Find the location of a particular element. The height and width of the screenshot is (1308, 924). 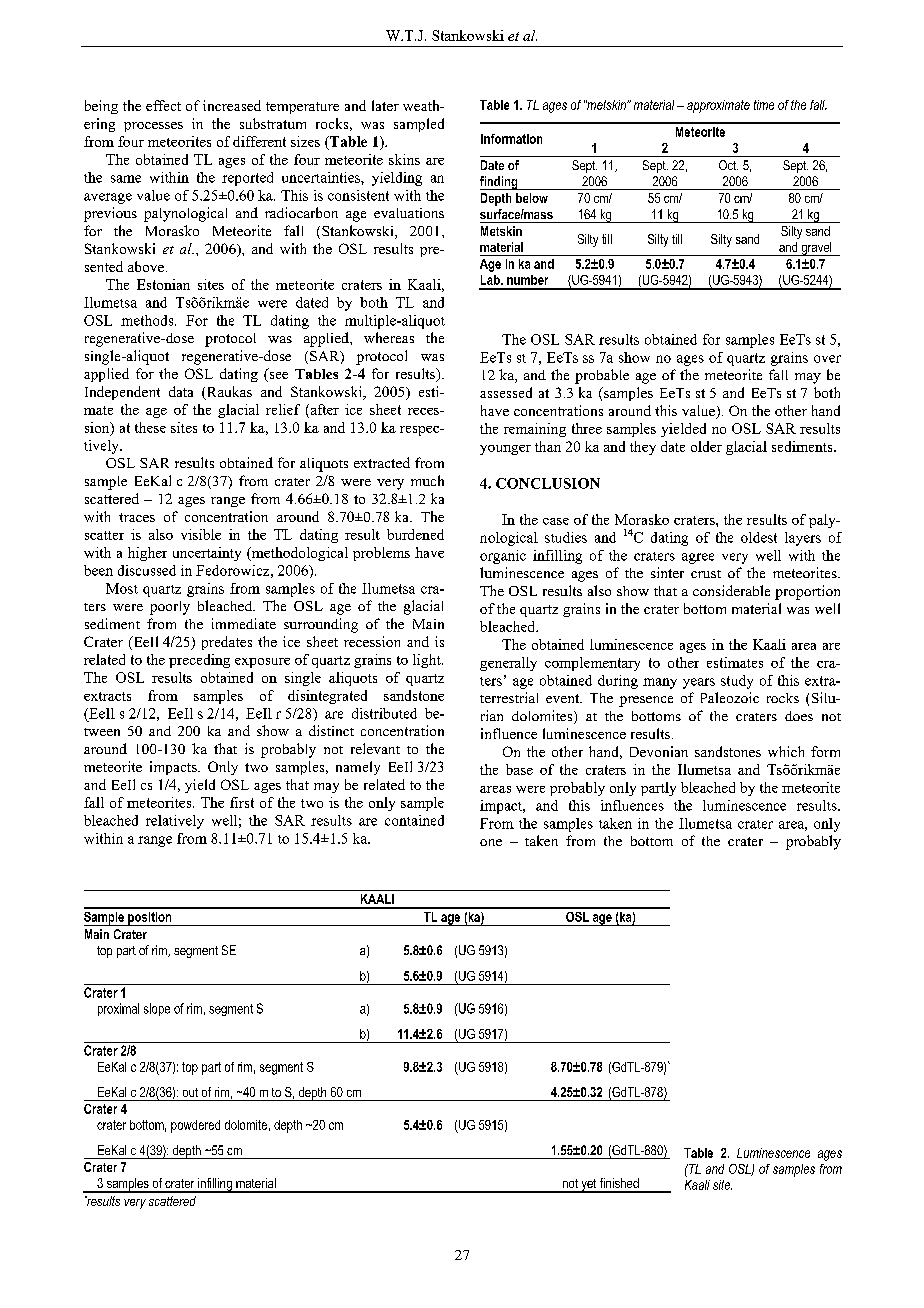

first is located at coordinates (242, 802).
